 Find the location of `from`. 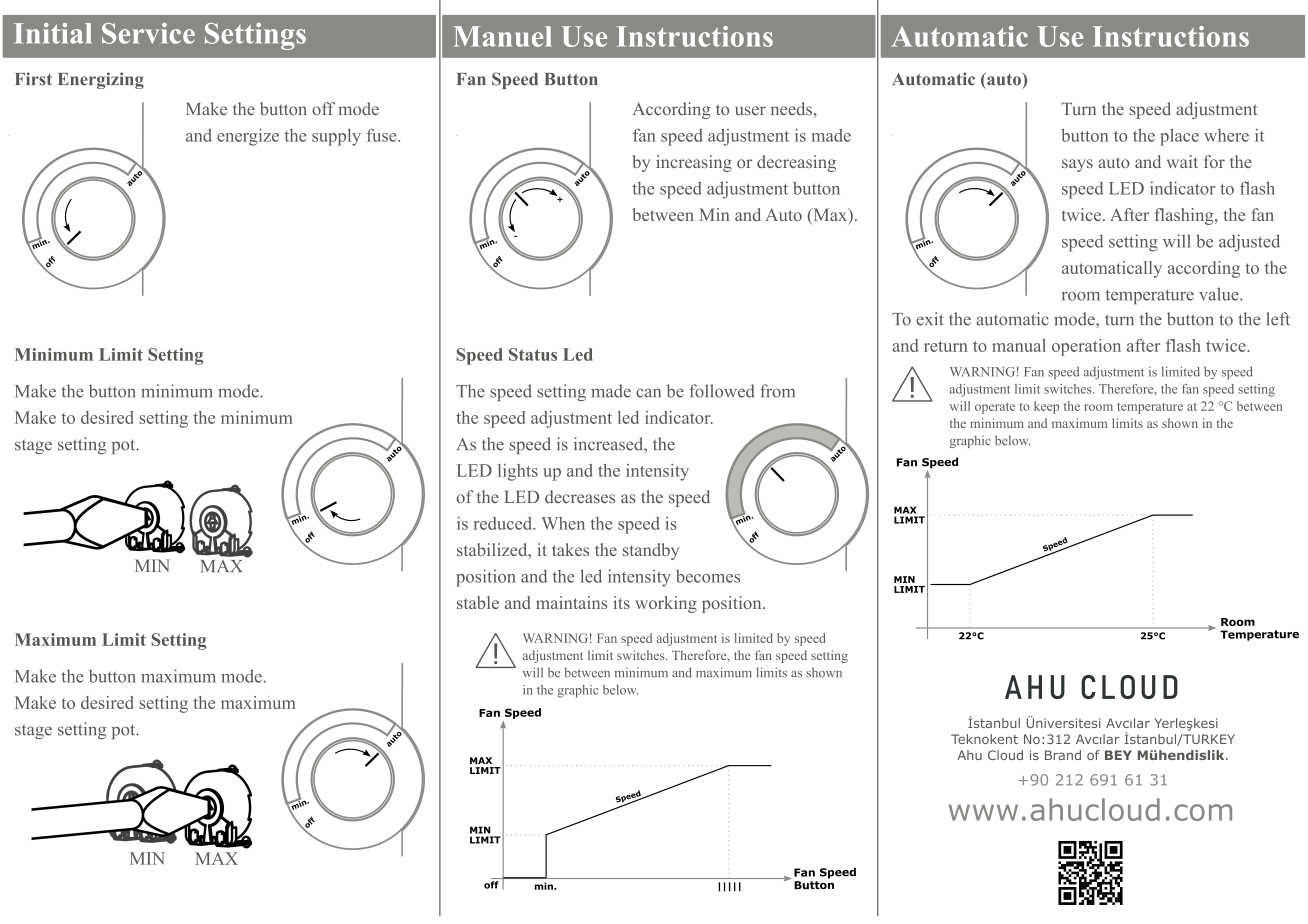

from is located at coordinates (777, 391).
